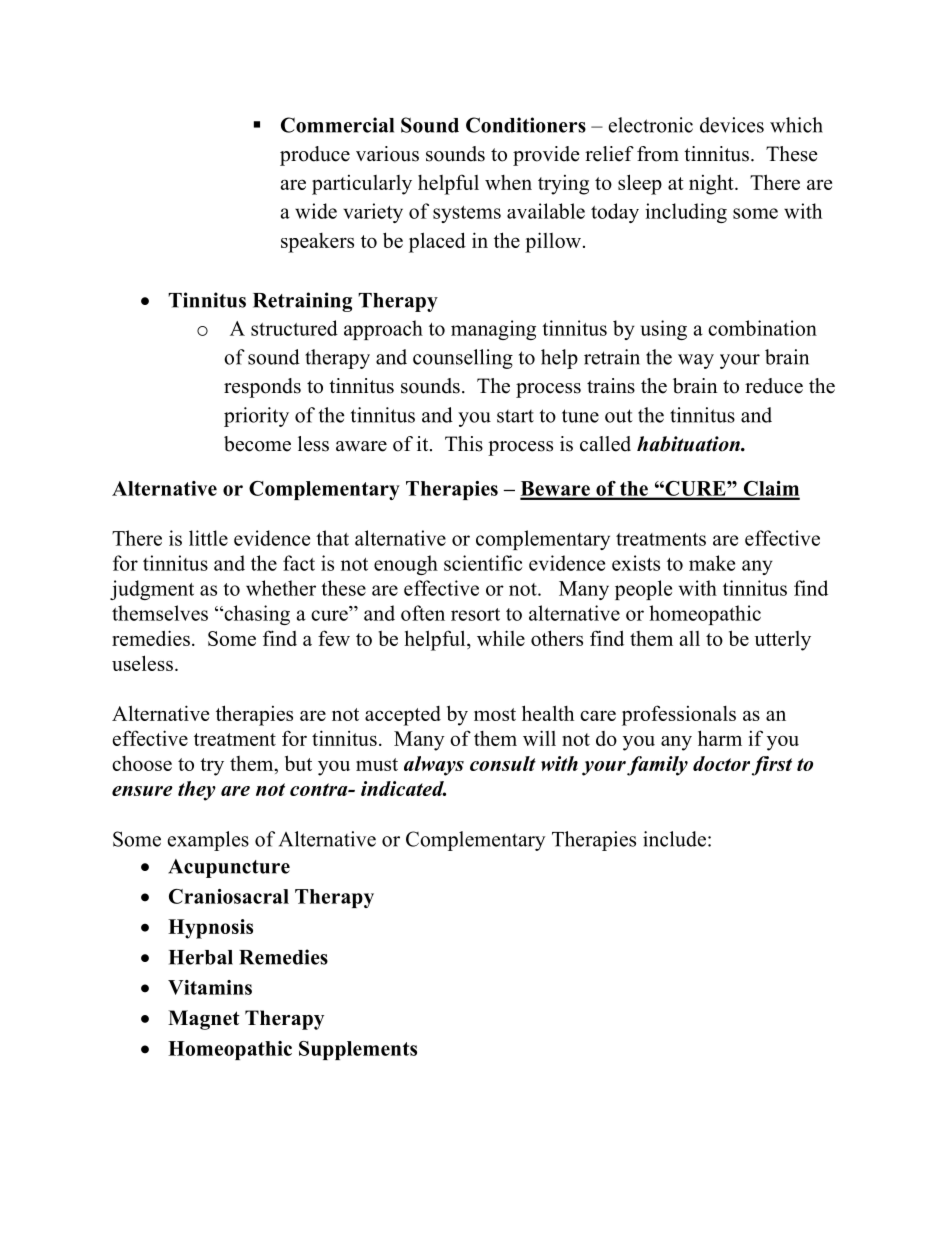  What do you see at coordinates (256, 615) in the page?
I see `chasing` at bounding box center [256, 615].
